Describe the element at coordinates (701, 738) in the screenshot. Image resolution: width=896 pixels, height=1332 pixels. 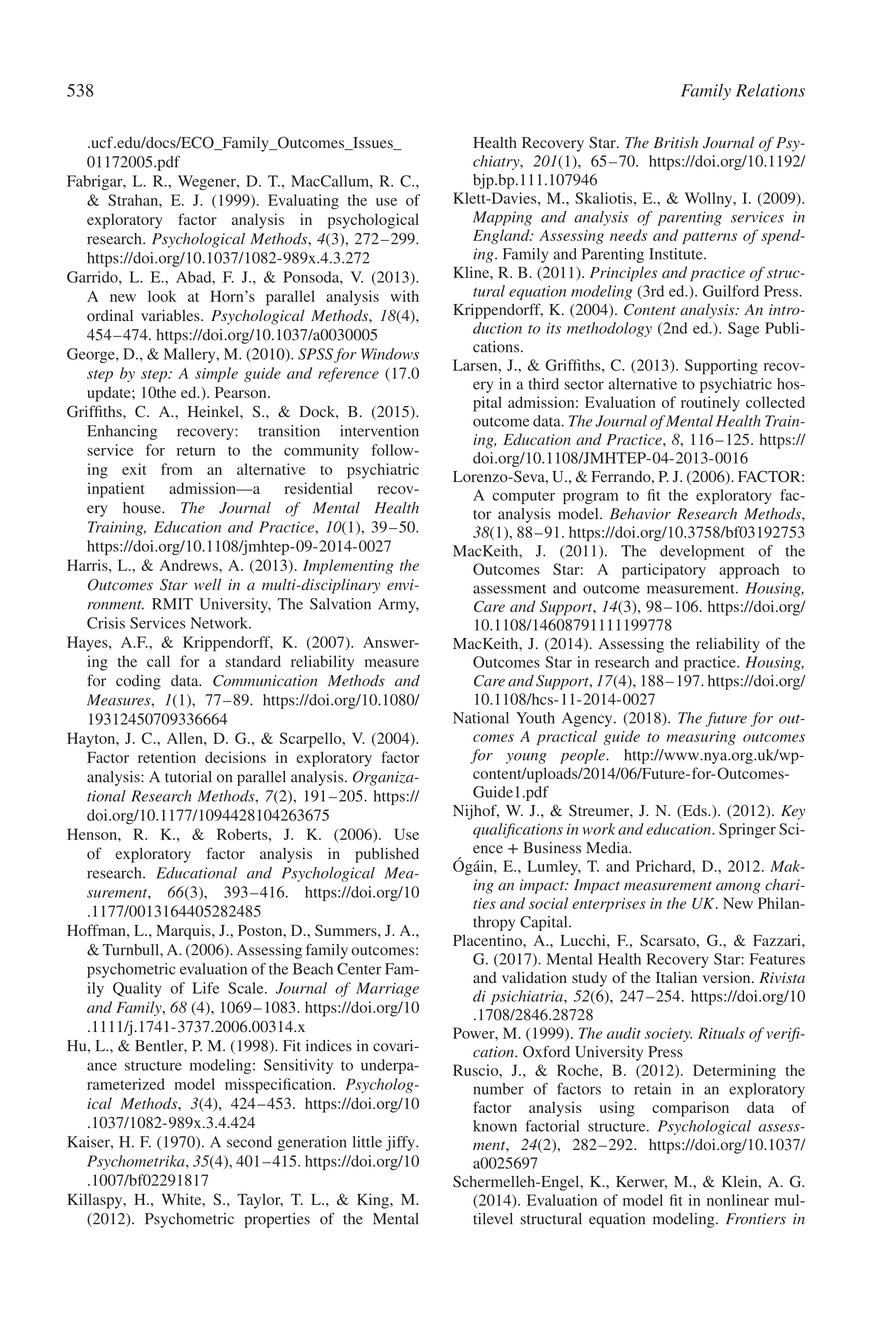
I see `measuring` at that location.
